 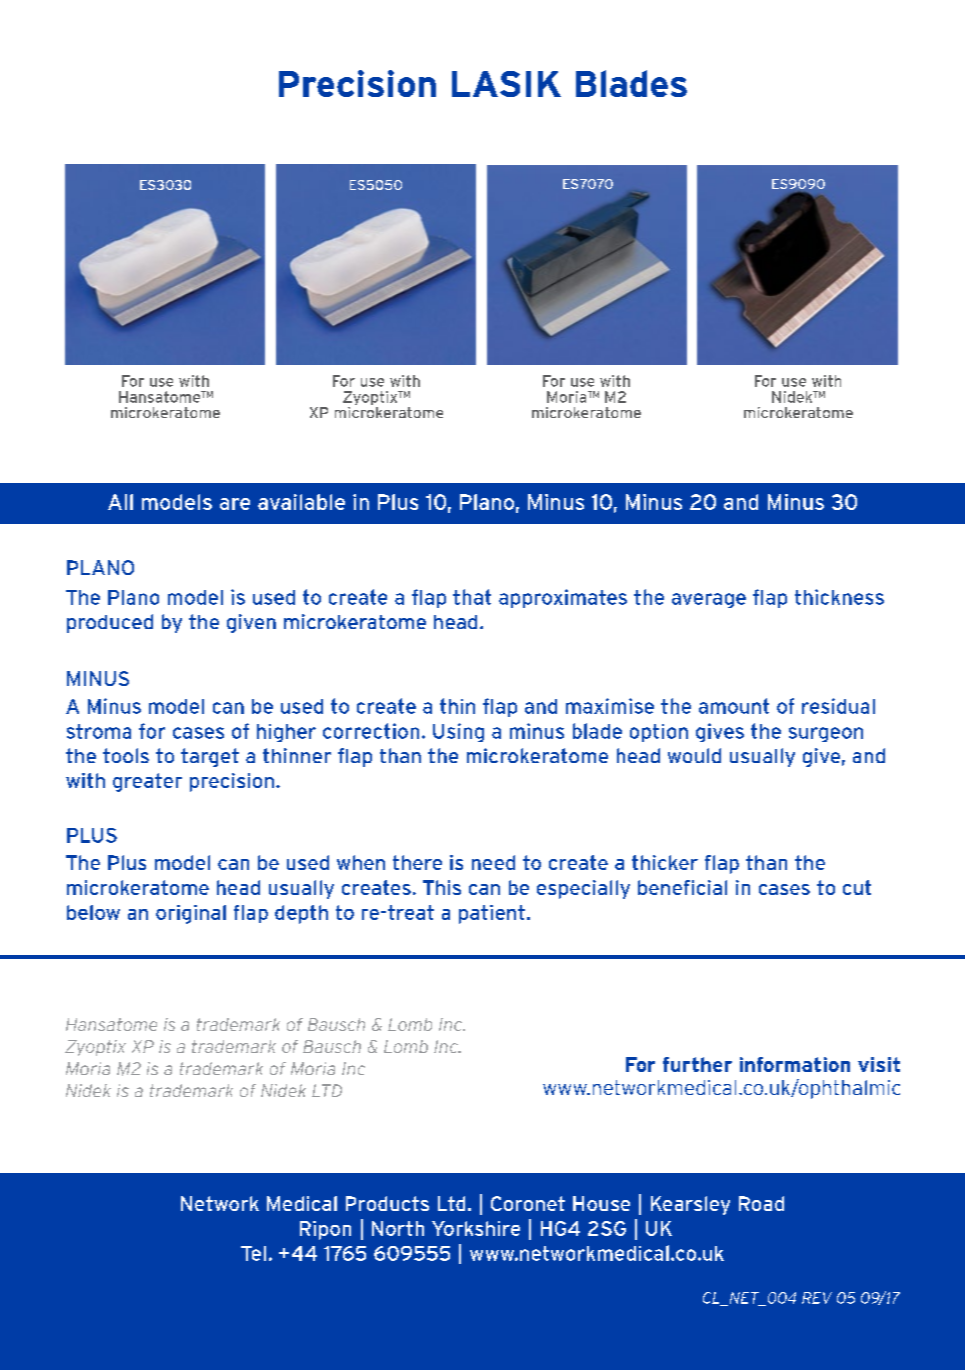 What do you see at coordinates (839, 597) in the screenshot?
I see `thickness` at bounding box center [839, 597].
